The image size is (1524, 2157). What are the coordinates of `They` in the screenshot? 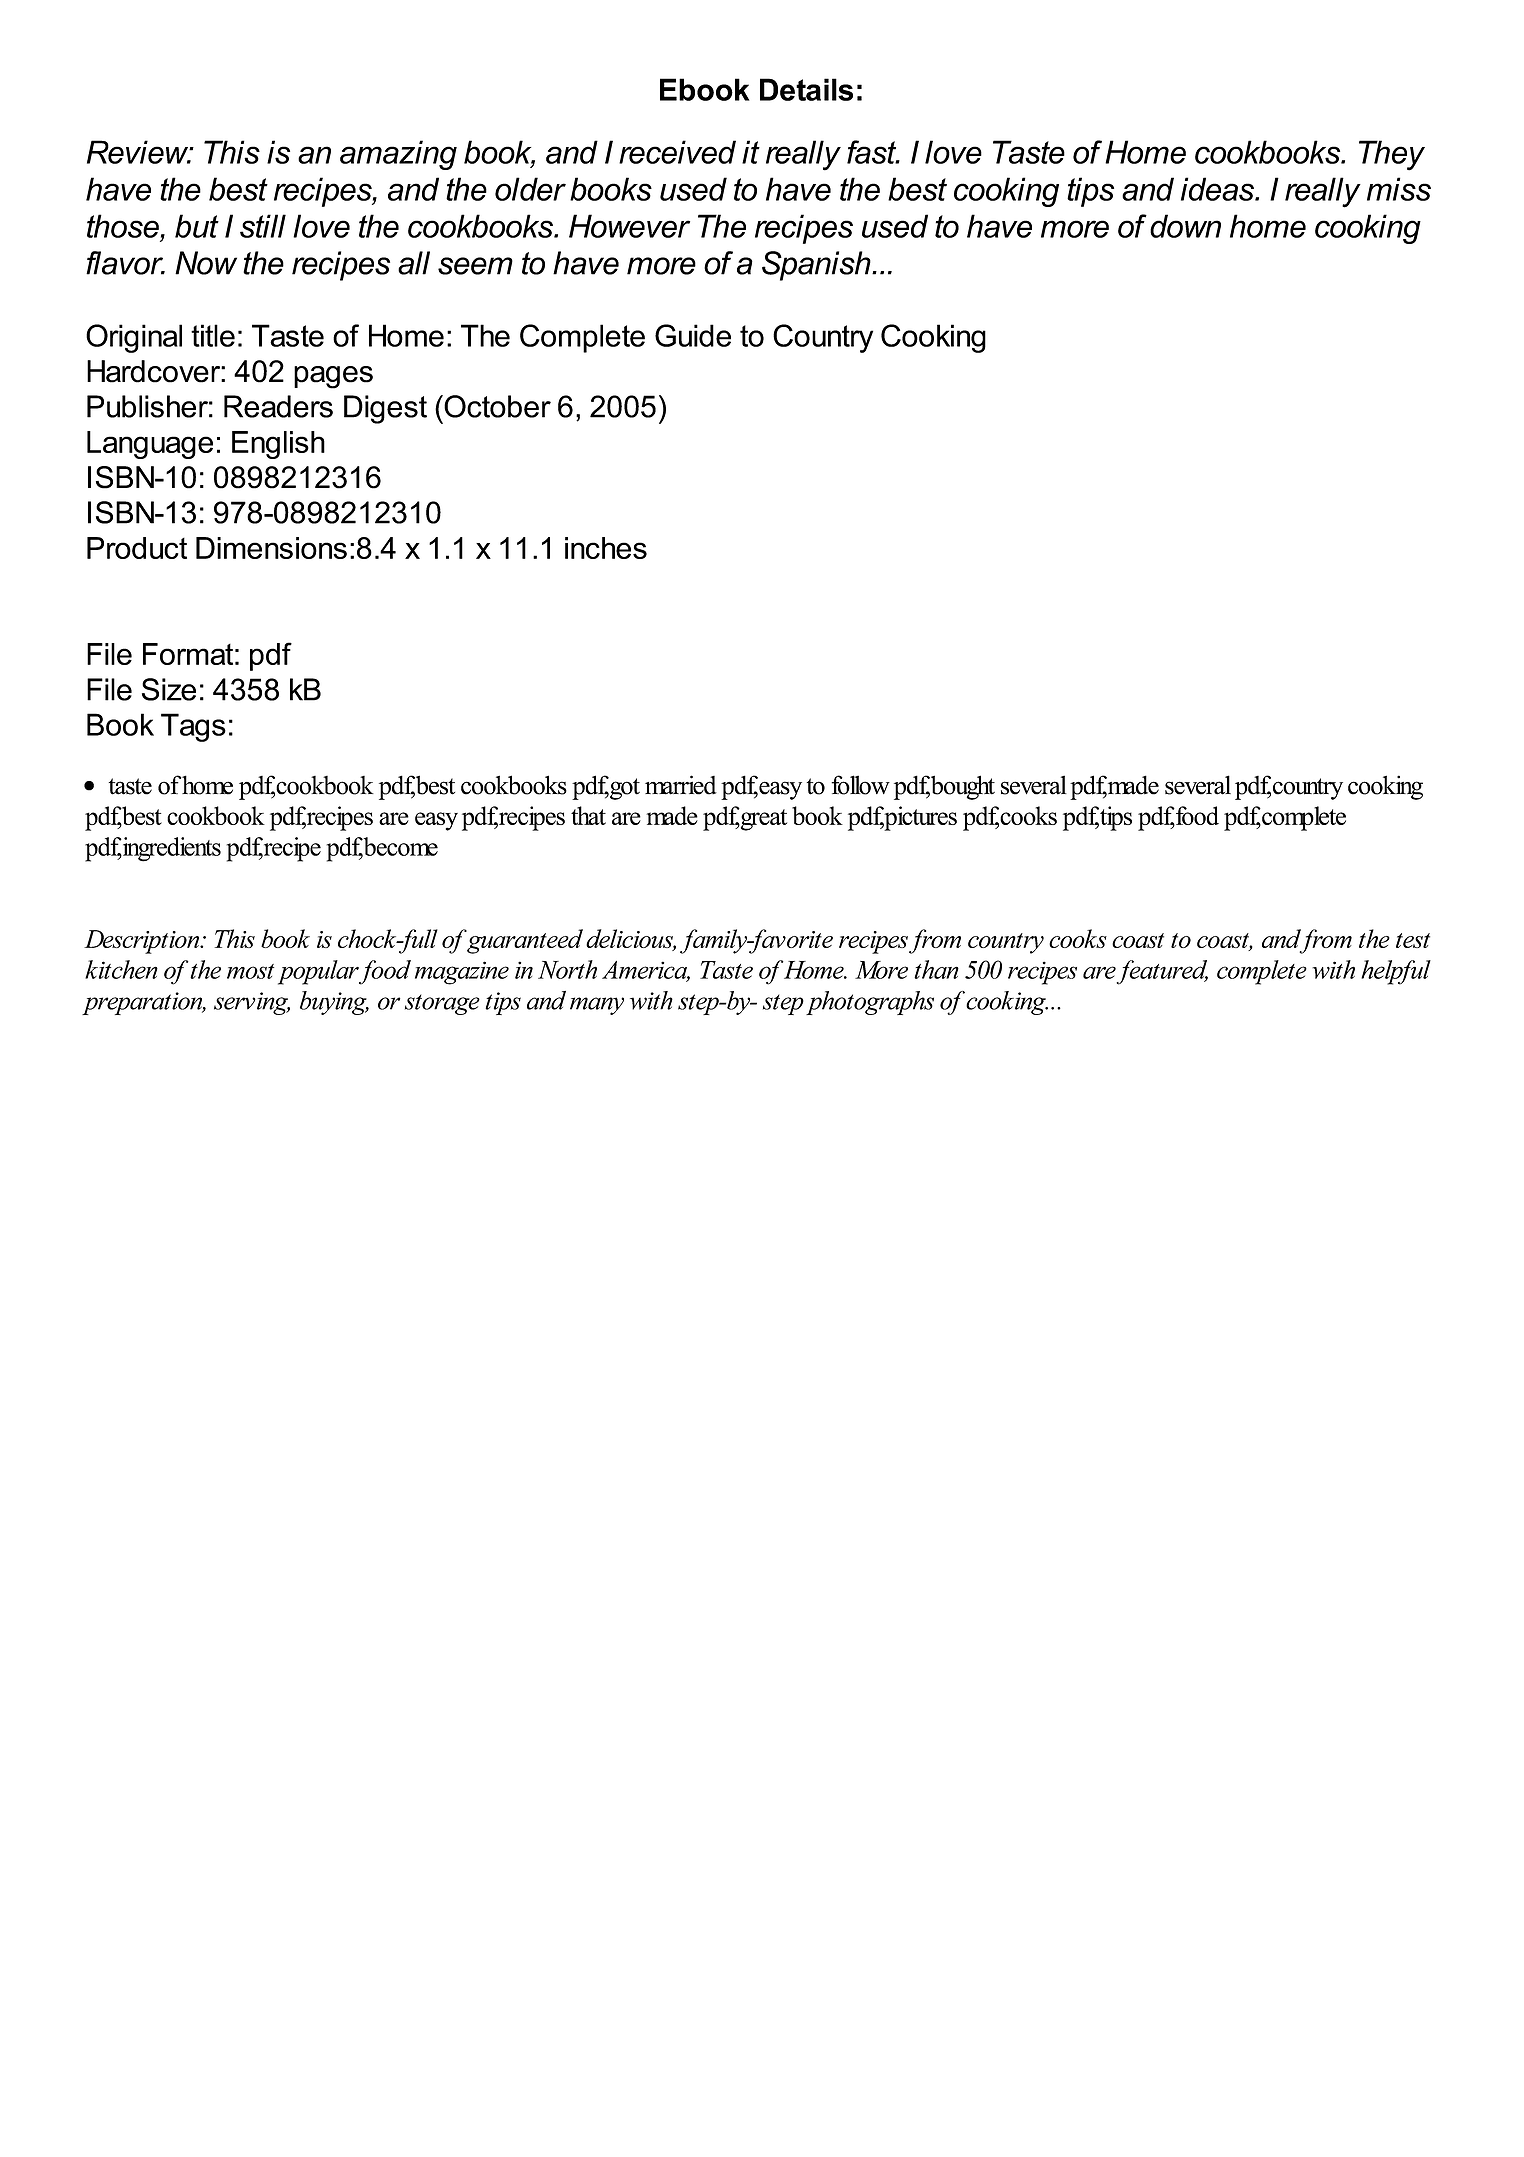 It's located at (1392, 155).
